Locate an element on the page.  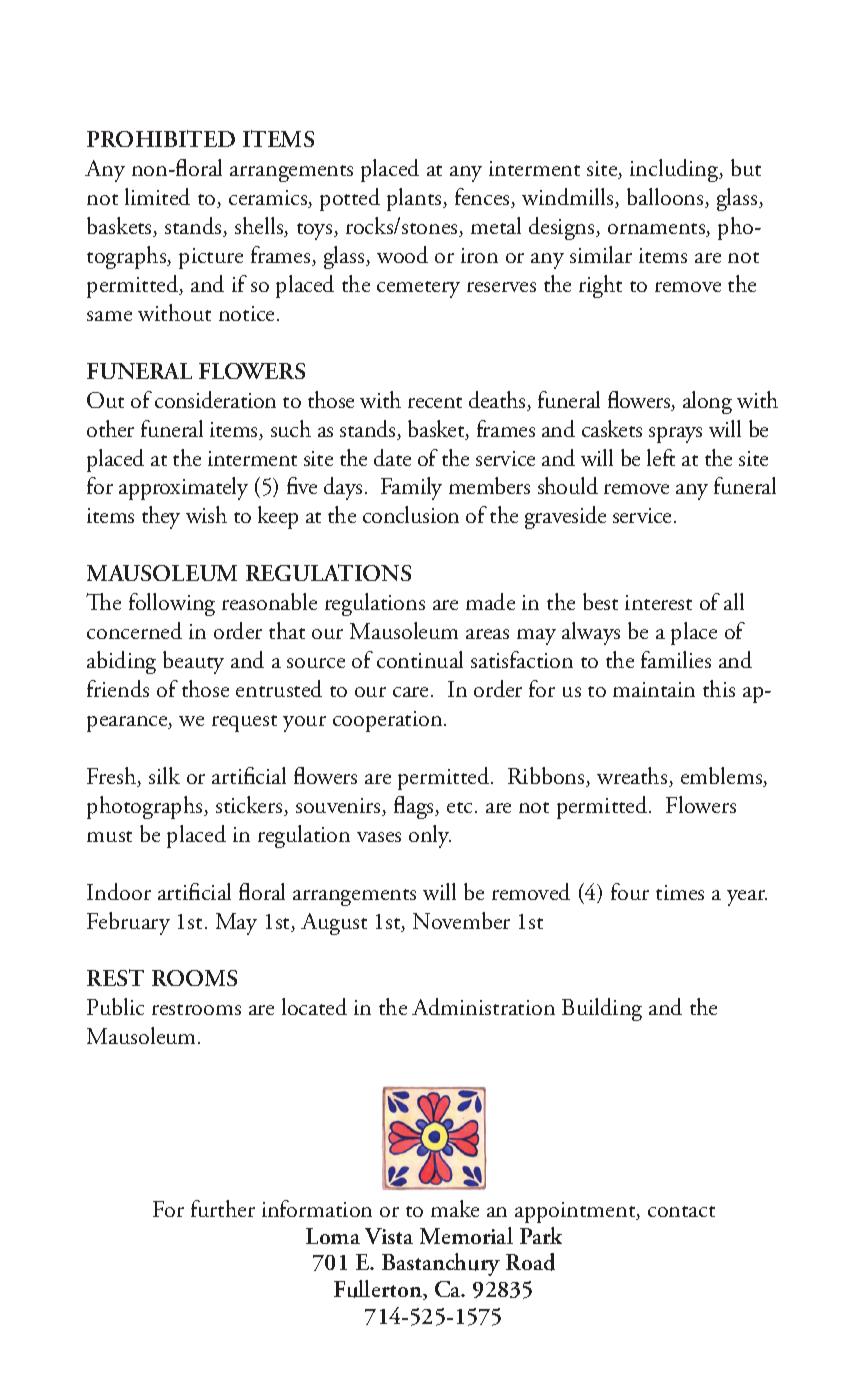
further is located at coordinates (223, 1208).
